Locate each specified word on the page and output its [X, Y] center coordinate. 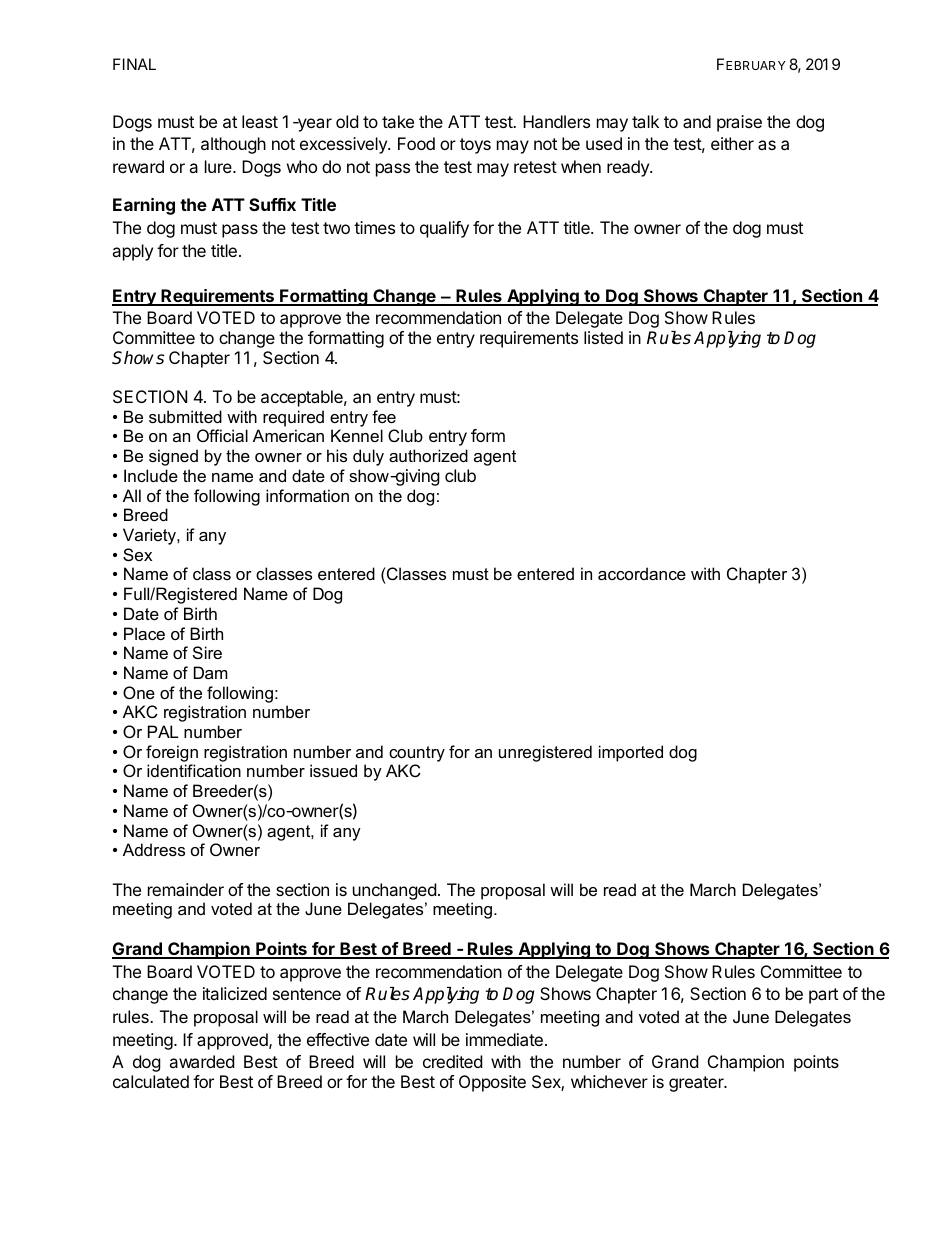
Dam [211, 672]
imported [631, 753]
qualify [444, 229]
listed [603, 337]
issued [333, 770]
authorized [428, 455]
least [260, 121]
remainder [186, 889]
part [823, 996]
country [417, 754]
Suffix [272, 204]
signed [173, 457]
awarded [201, 1061]
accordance [642, 573]
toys [475, 146]
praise [739, 123]
